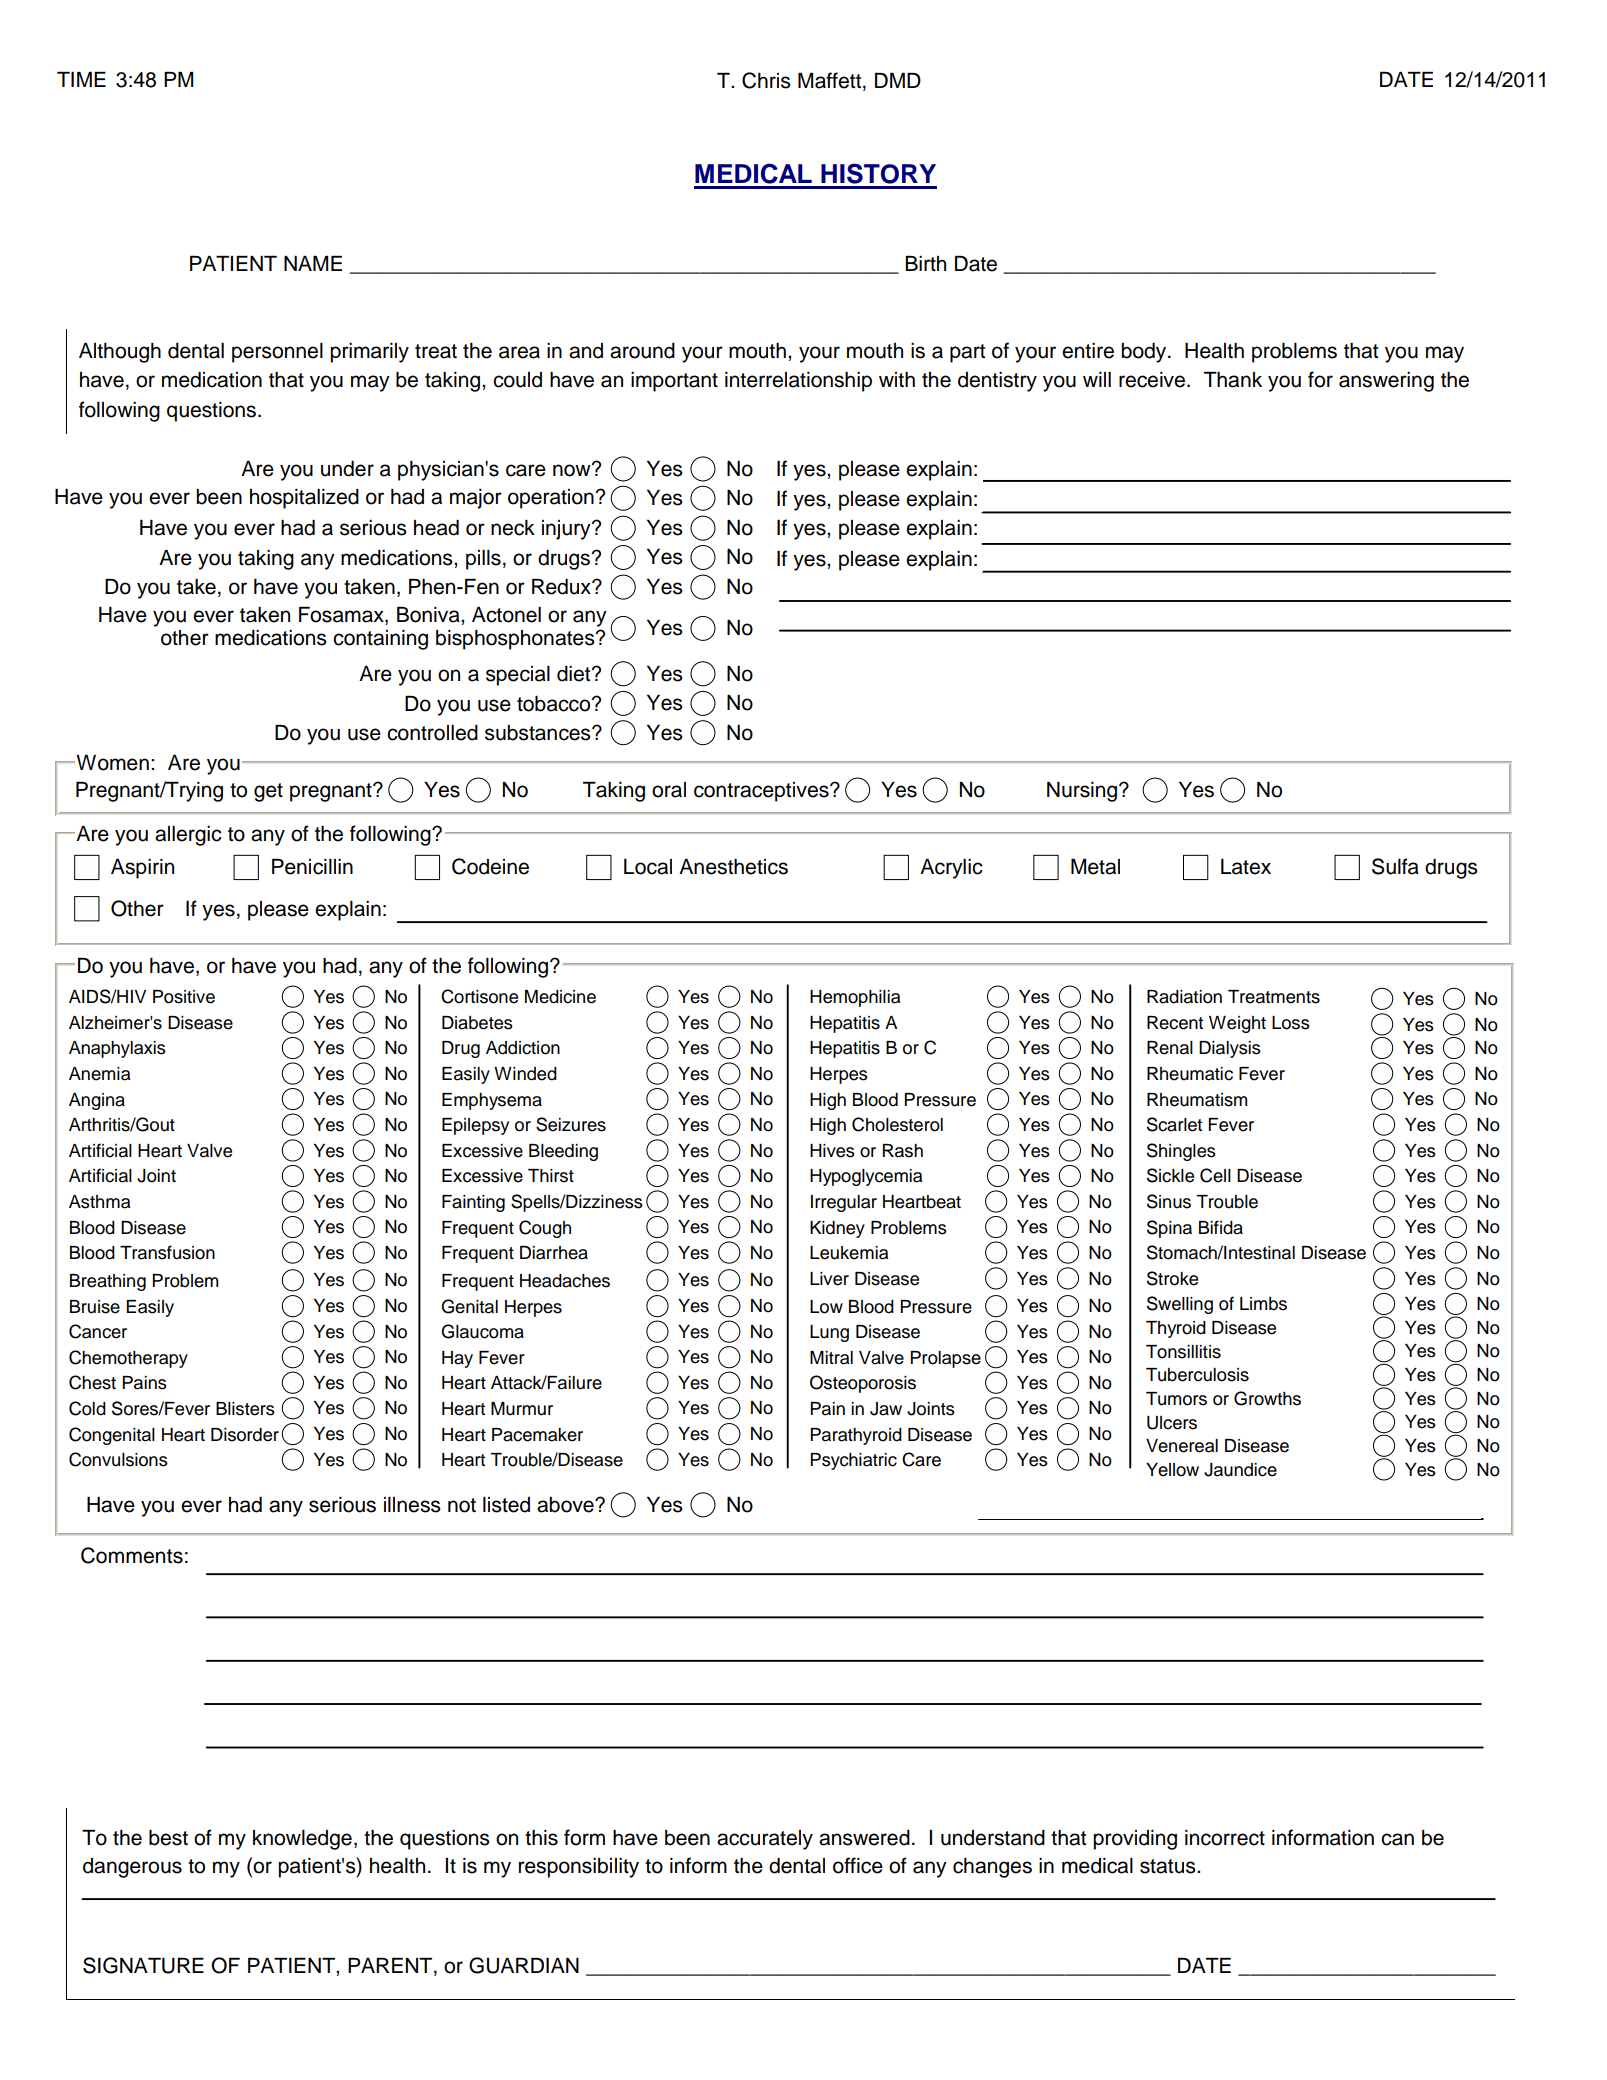  What do you see at coordinates (167, 1252) in the screenshot?
I see `Transfusion` at bounding box center [167, 1252].
